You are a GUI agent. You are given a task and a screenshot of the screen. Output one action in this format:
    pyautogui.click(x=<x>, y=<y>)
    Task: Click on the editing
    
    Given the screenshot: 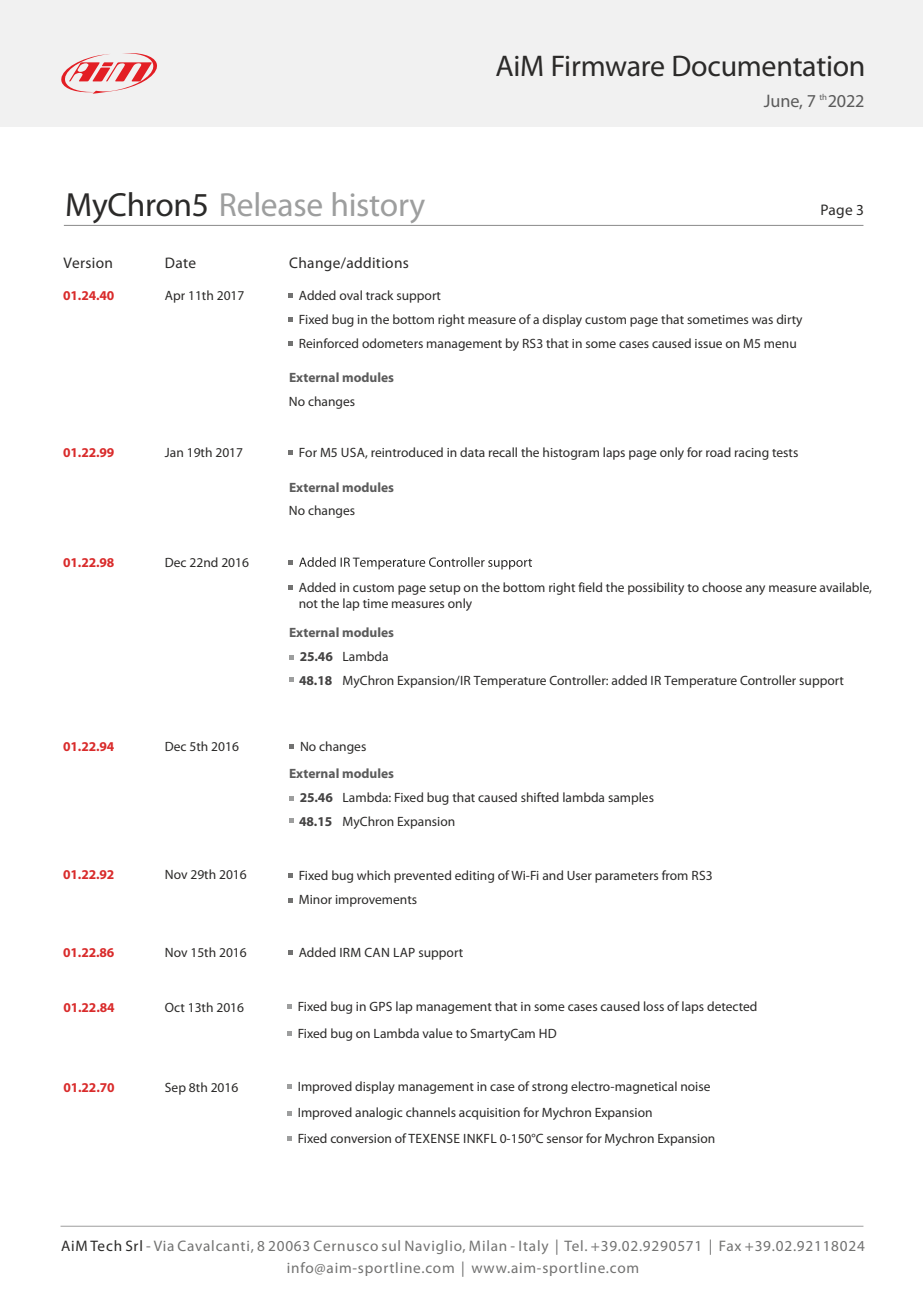 What is the action you would take?
    pyautogui.click(x=474, y=876)
